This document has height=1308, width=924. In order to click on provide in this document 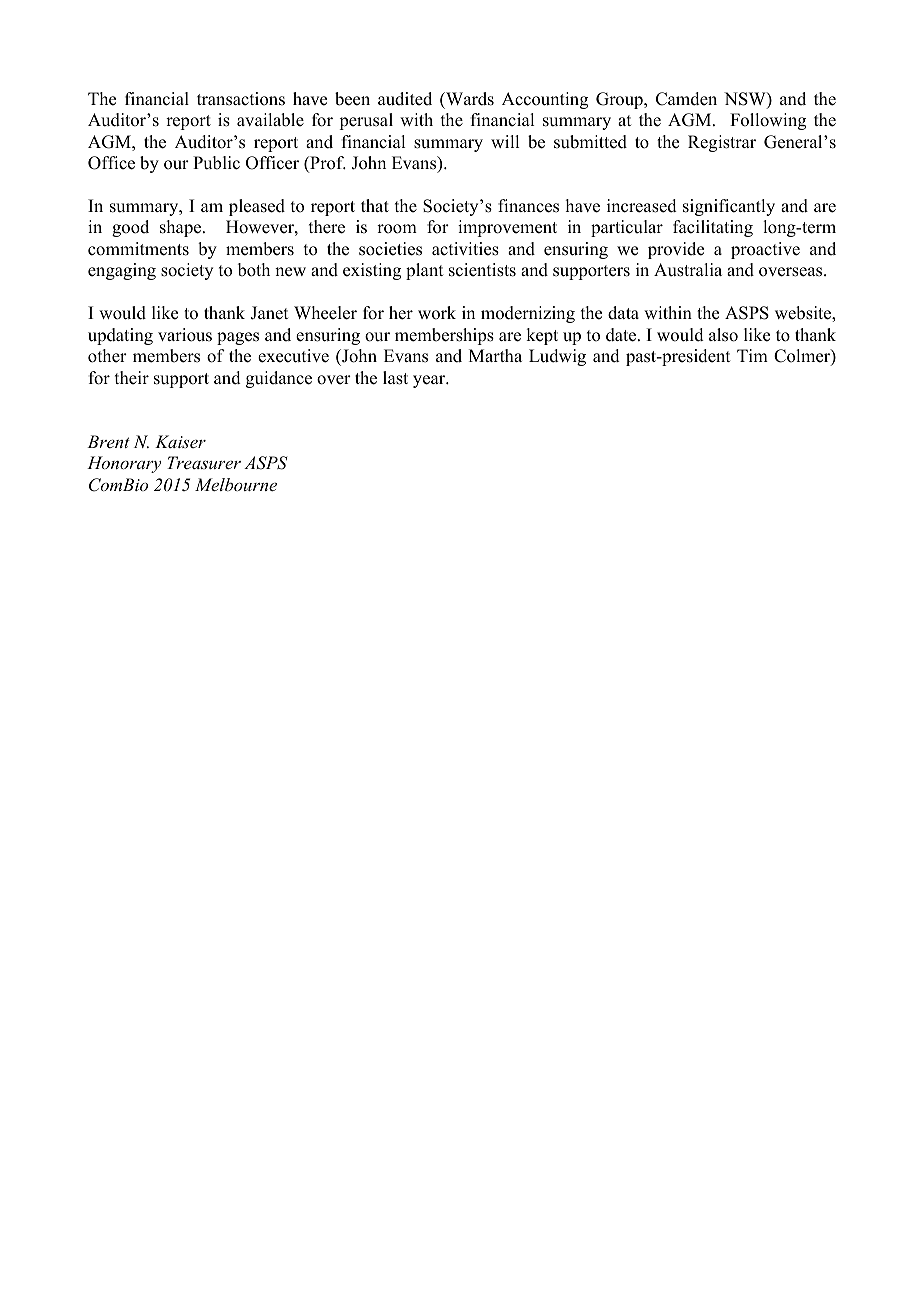, I will do `click(676, 250)`.
